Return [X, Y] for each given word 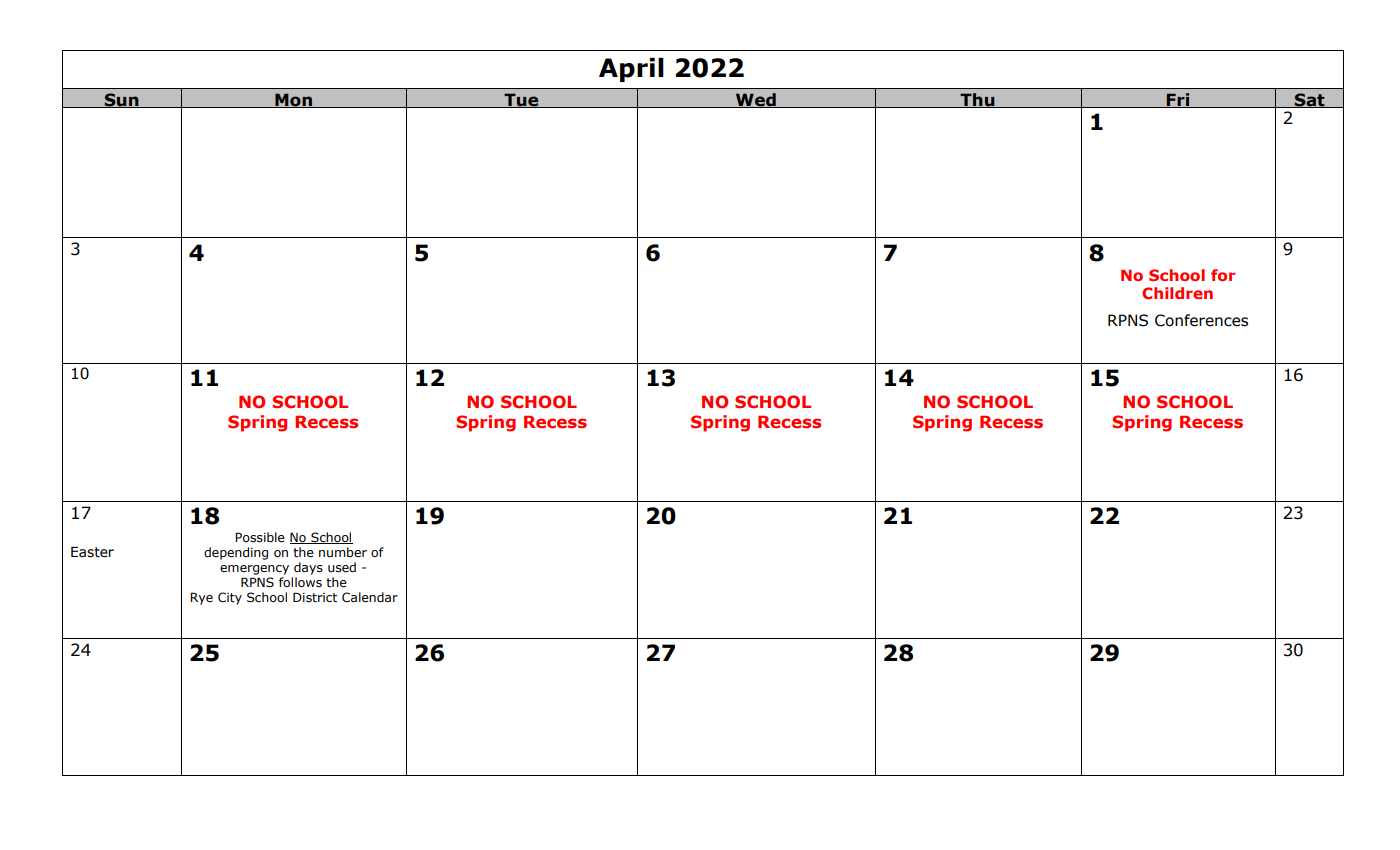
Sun [121, 100]
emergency [254, 570]
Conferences [1201, 320]
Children [1177, 293]
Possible [260, 537]
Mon [293, 100]
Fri [1178, 100]
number [343, 552]
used [342, 567]
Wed [756, 100]
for [1223, 275]
